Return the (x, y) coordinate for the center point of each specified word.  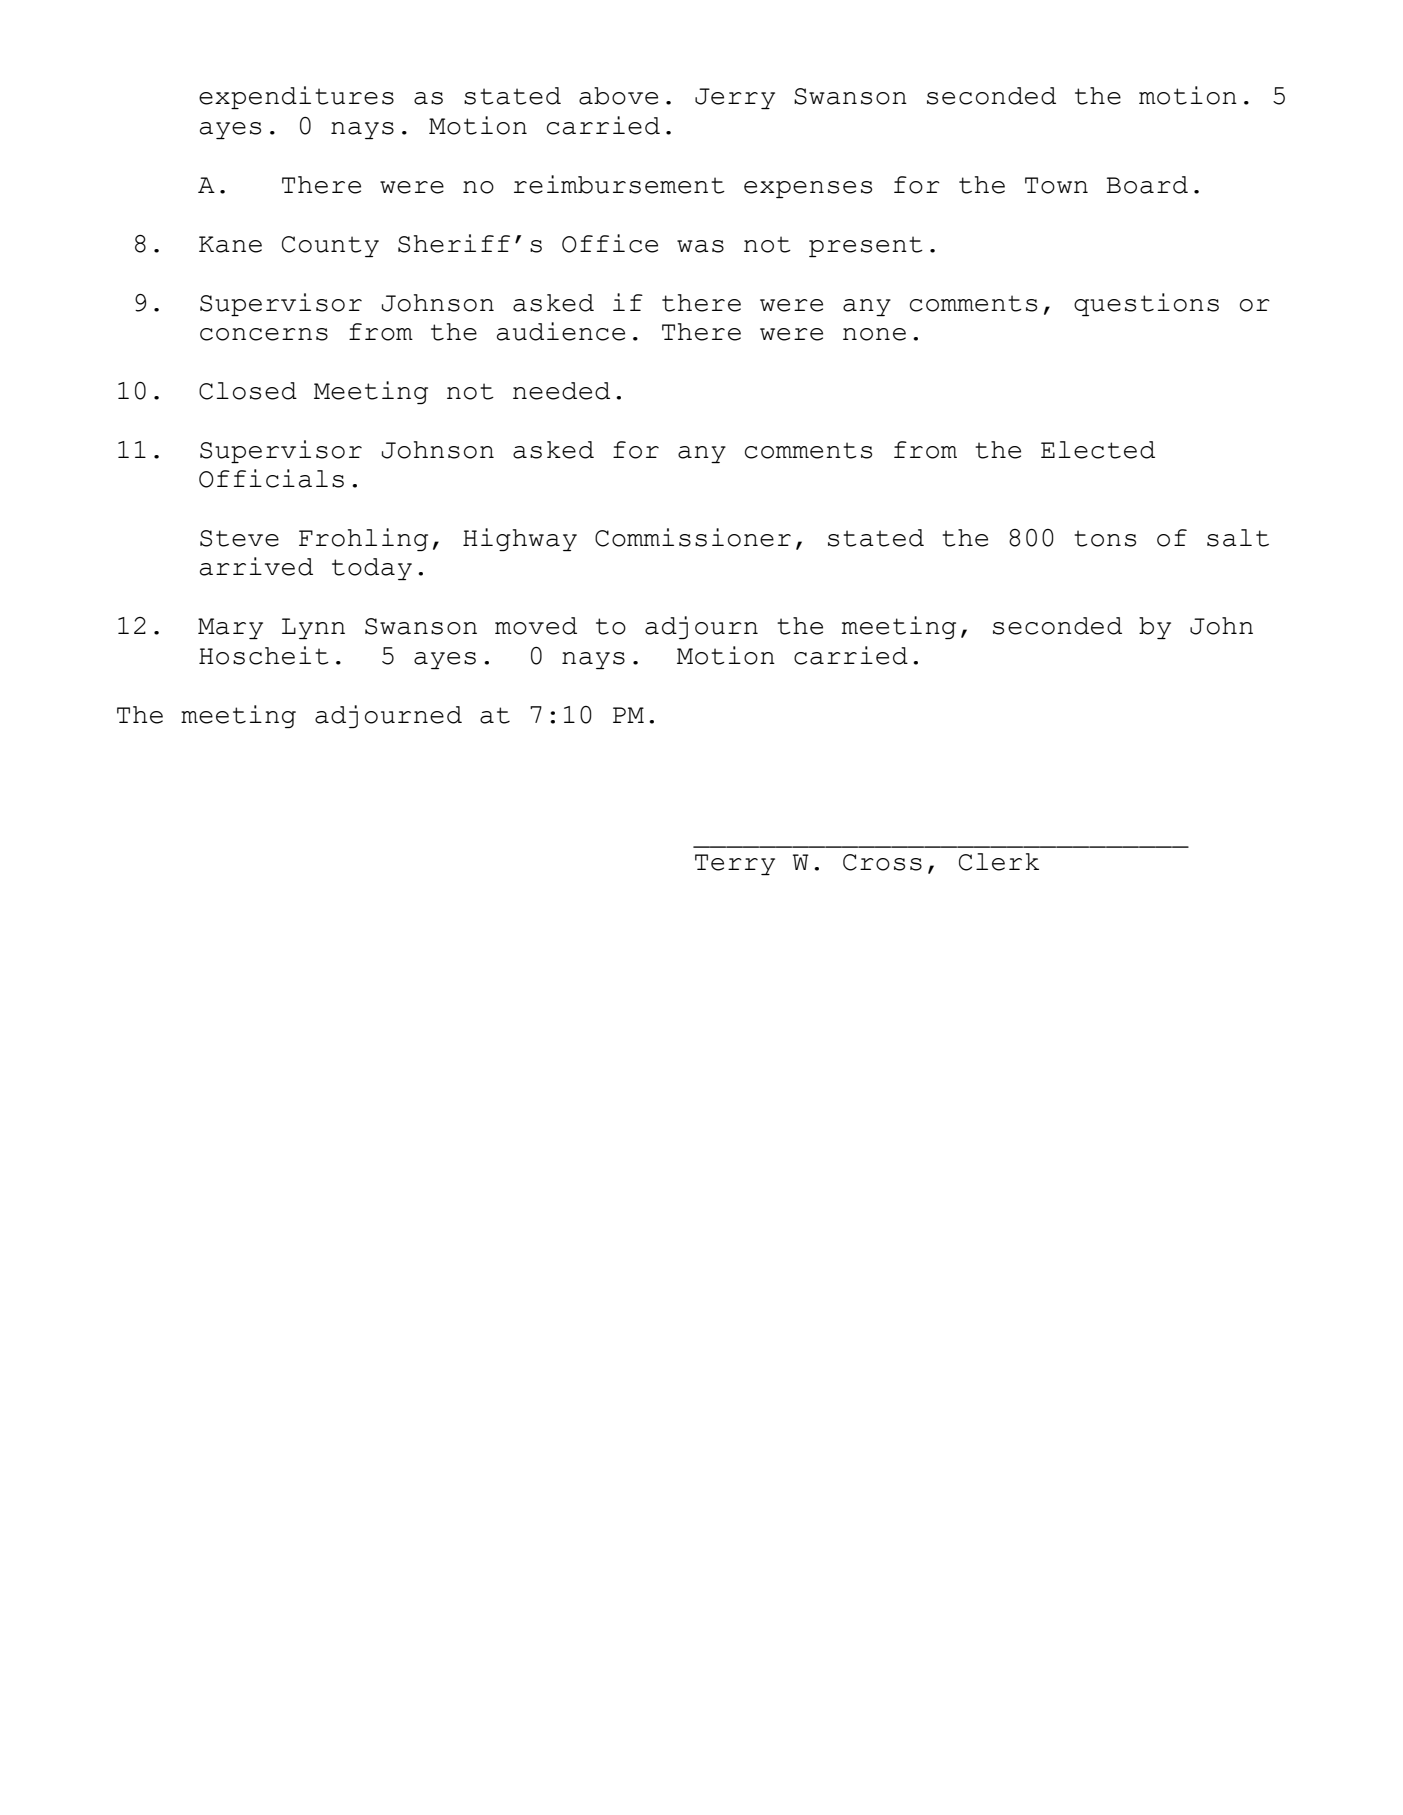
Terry (735, 864)
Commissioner (693, 537)
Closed (248, 391)
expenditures (296, 97)
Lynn (313, 628)
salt (1238, 538)
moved (536, 626)
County (330, 246)
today (372, 569)
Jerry (735, 98)
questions (1146, 304)
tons (1105, 538)
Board (1147, 185)
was (700, 246)
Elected (1098, 450)
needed (561, 391)
